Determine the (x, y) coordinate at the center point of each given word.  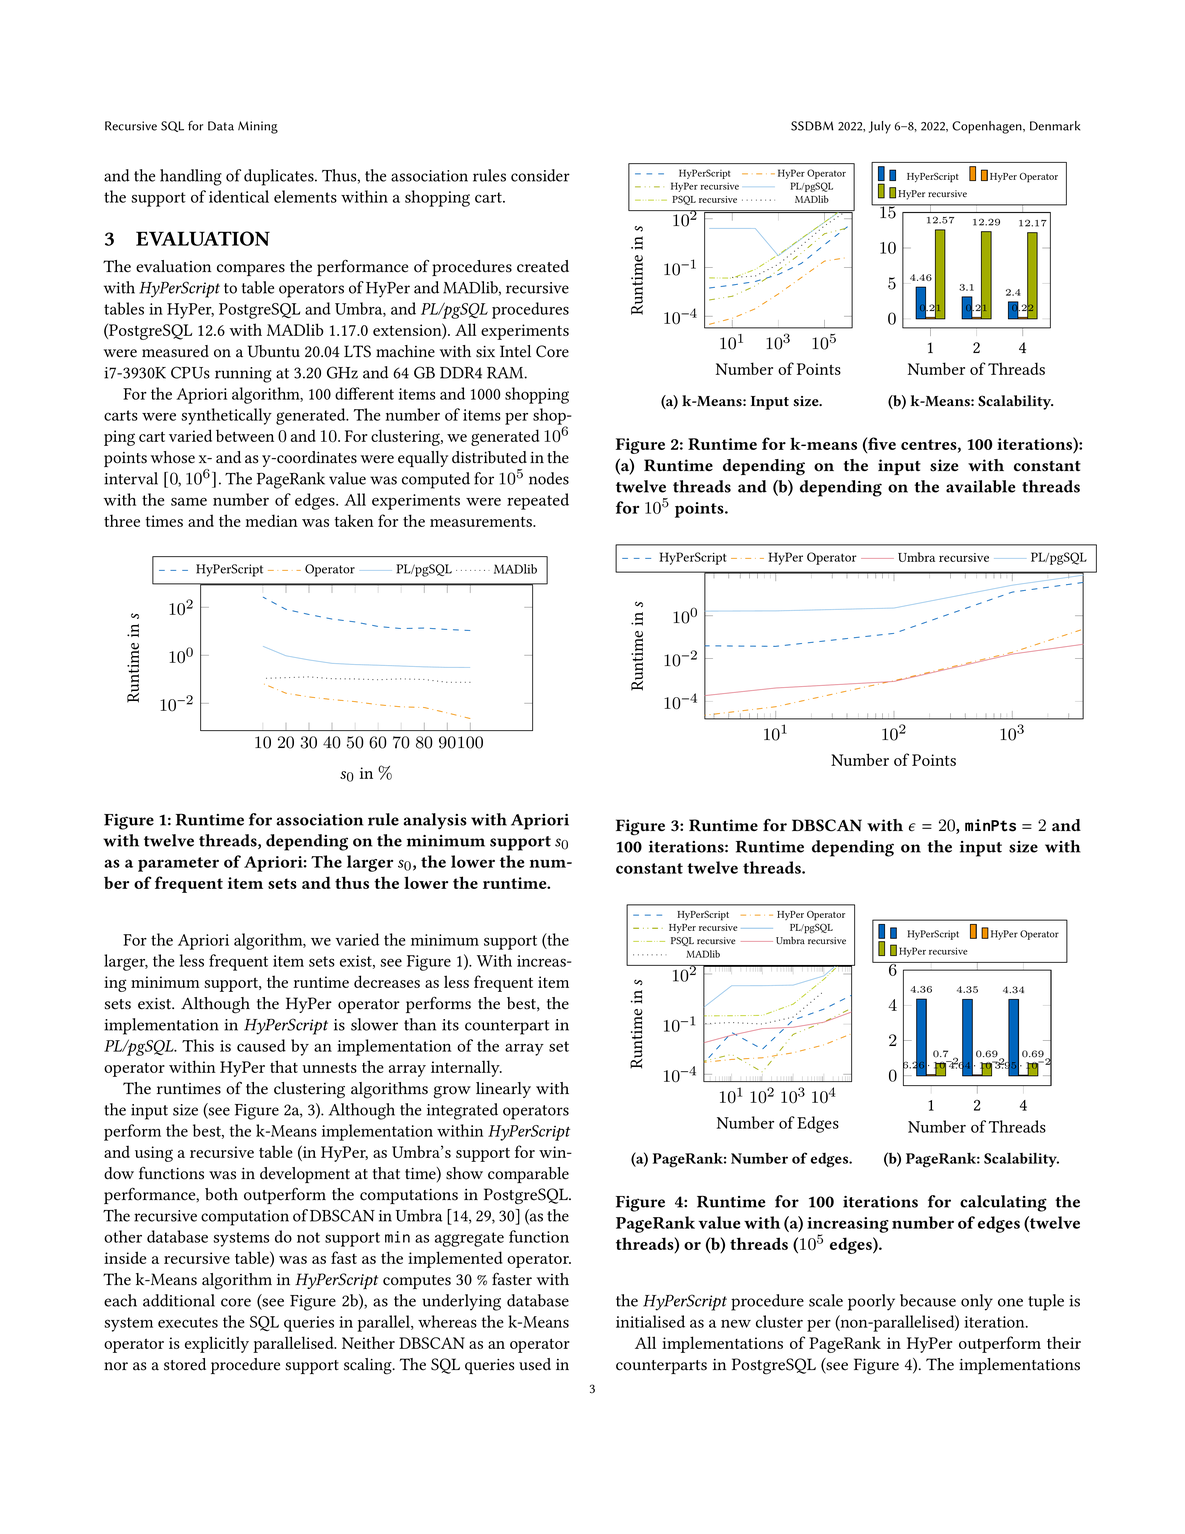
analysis (435, 821)
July (880, 127)
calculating (1003, 1203)
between (245, 435)
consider (540, 175)
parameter (178, 864)
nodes (549, 478)
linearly (503, 1090)
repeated (538, 501)
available (980, 486)
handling (191, 177)
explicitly (217, 1344)
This (198, 1045)
